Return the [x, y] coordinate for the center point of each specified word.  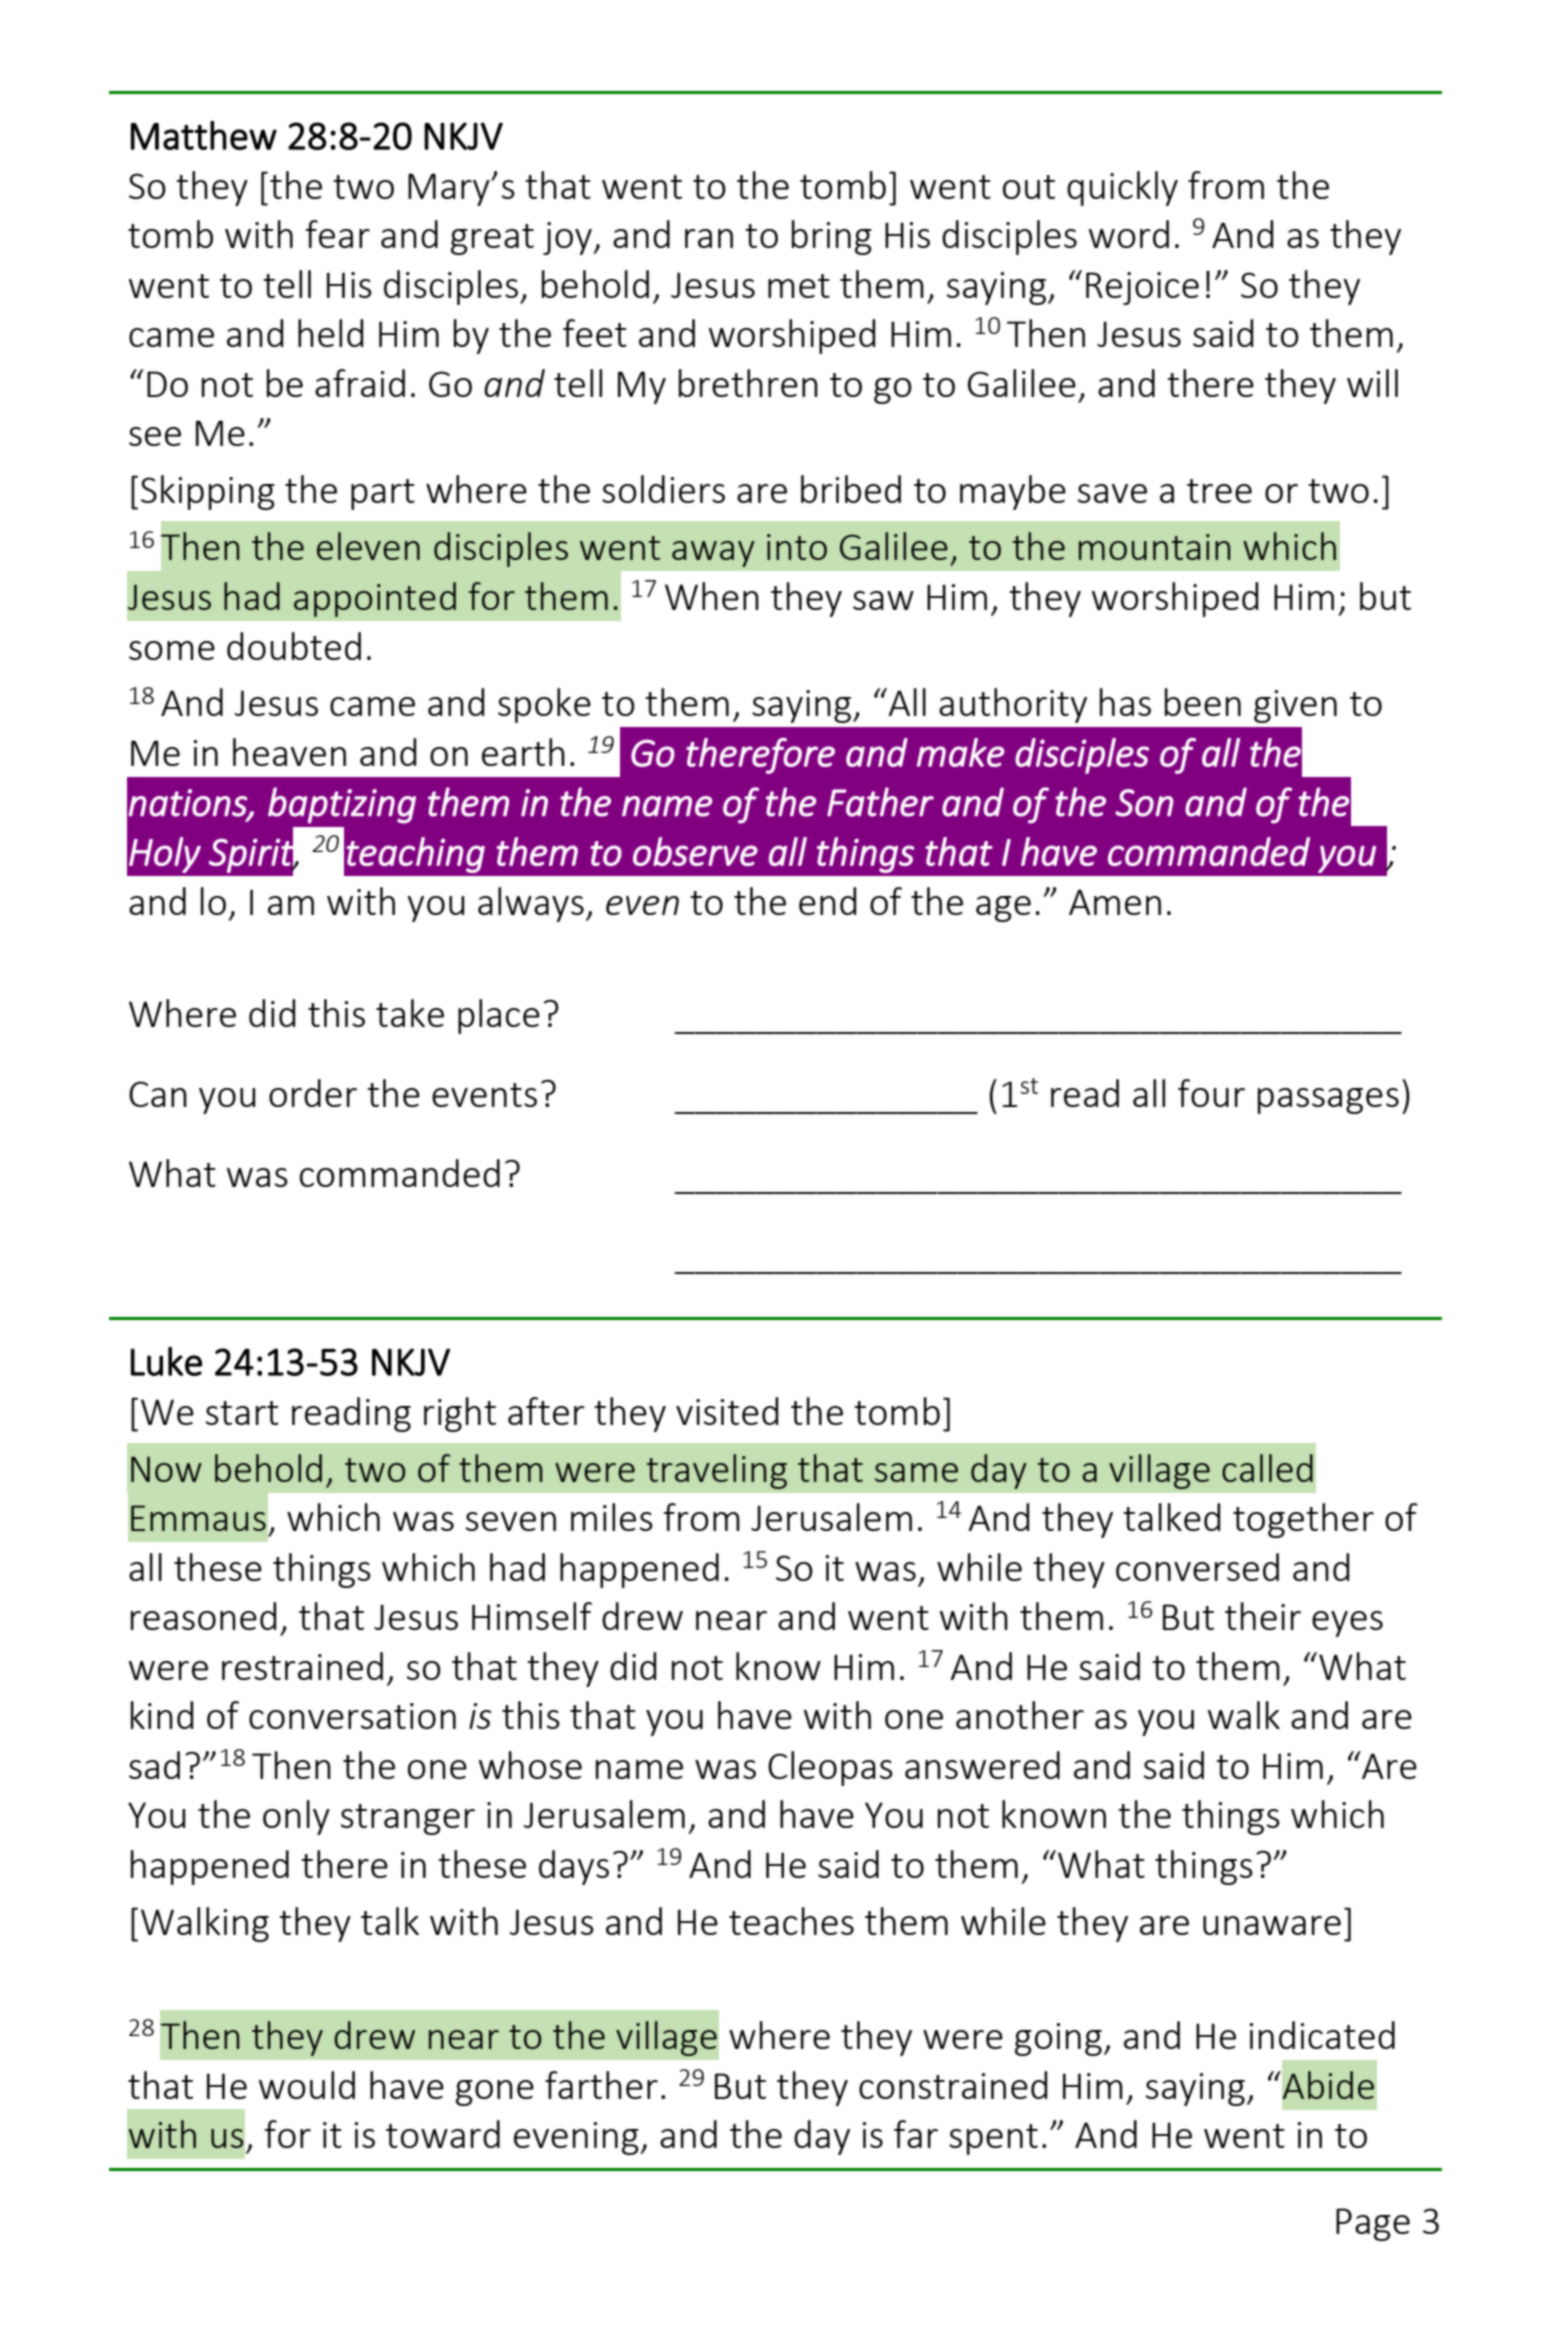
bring [832, 237]
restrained [302, 1666]
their [1263, 1616]
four [1211, 1093]
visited [727, 1411]
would [307, 2085]
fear [338, 234]
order [313, 1093]
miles [612, 1517]
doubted [294, 646]
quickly [1122, 188]
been [1203, 702]
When [712, 596]
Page [1373, 2224]
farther [601, 2085]
